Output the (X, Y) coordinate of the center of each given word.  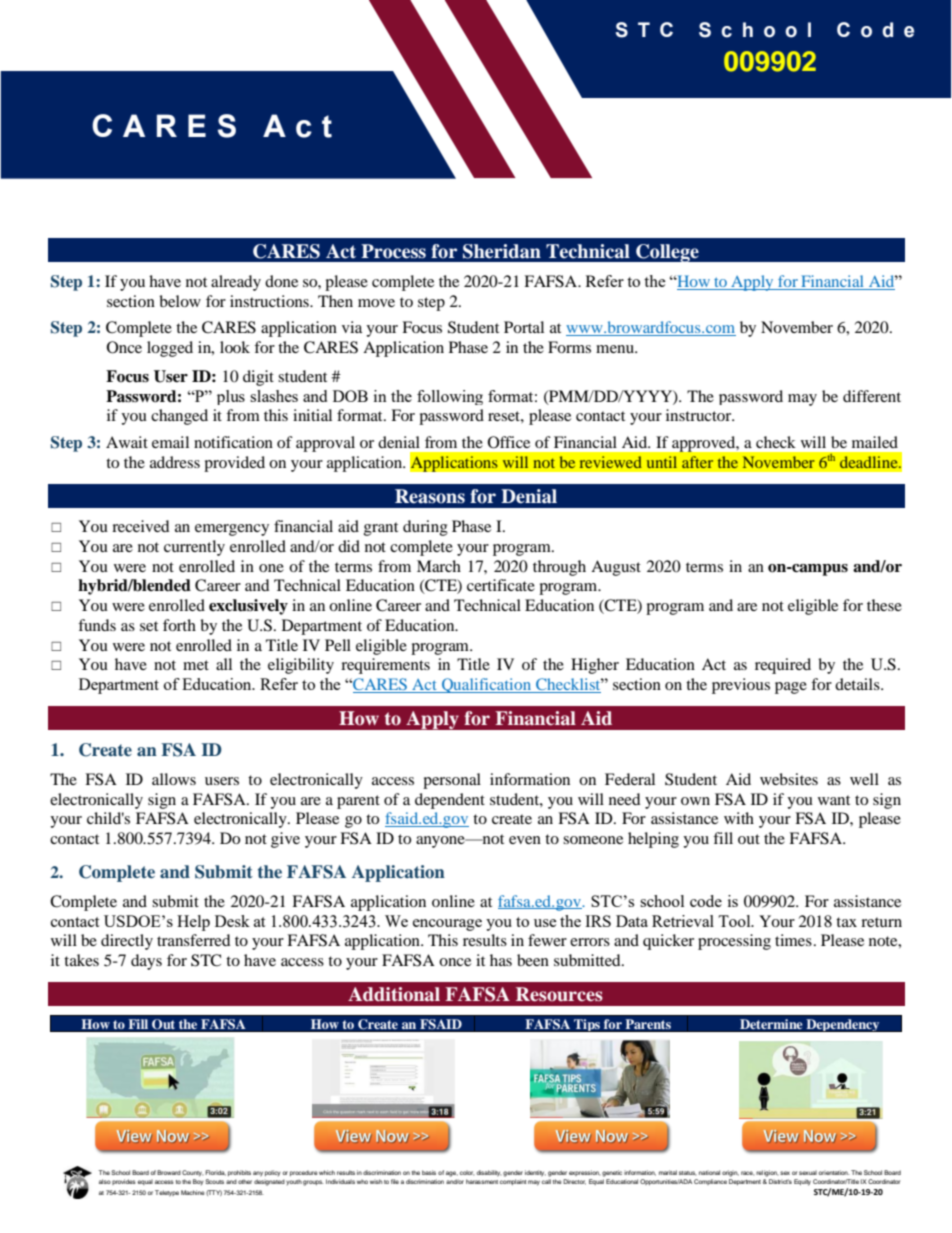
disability (489, 1173)
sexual (808, 1173)
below (180, 301)
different (872, 396)
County (193, 1173)
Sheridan (502, 251)
